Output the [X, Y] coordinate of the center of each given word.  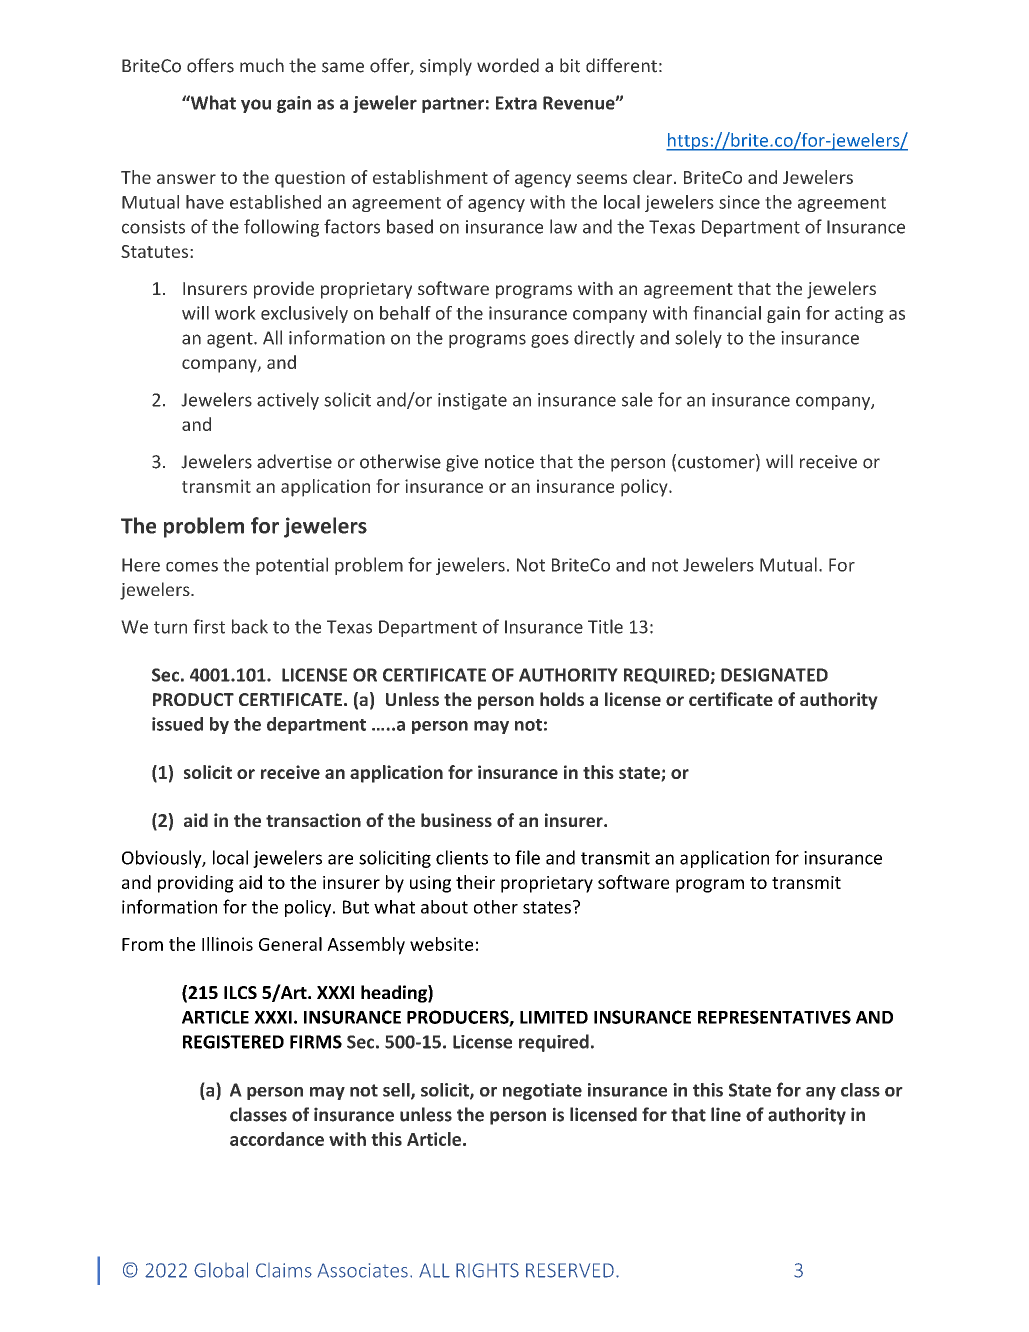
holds [562, 699]
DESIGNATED [774, 675]
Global [221, 1270]
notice [509, 462]
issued [177, 724]
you [256, 106]
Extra [516, 103]
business [456, 820]
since [739, 202]
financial [727, 313]
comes [192, 567]
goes [550, 341]
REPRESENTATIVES [774, 1017]
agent [231, 340]
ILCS [240, 992]
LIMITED [554, 1017]
